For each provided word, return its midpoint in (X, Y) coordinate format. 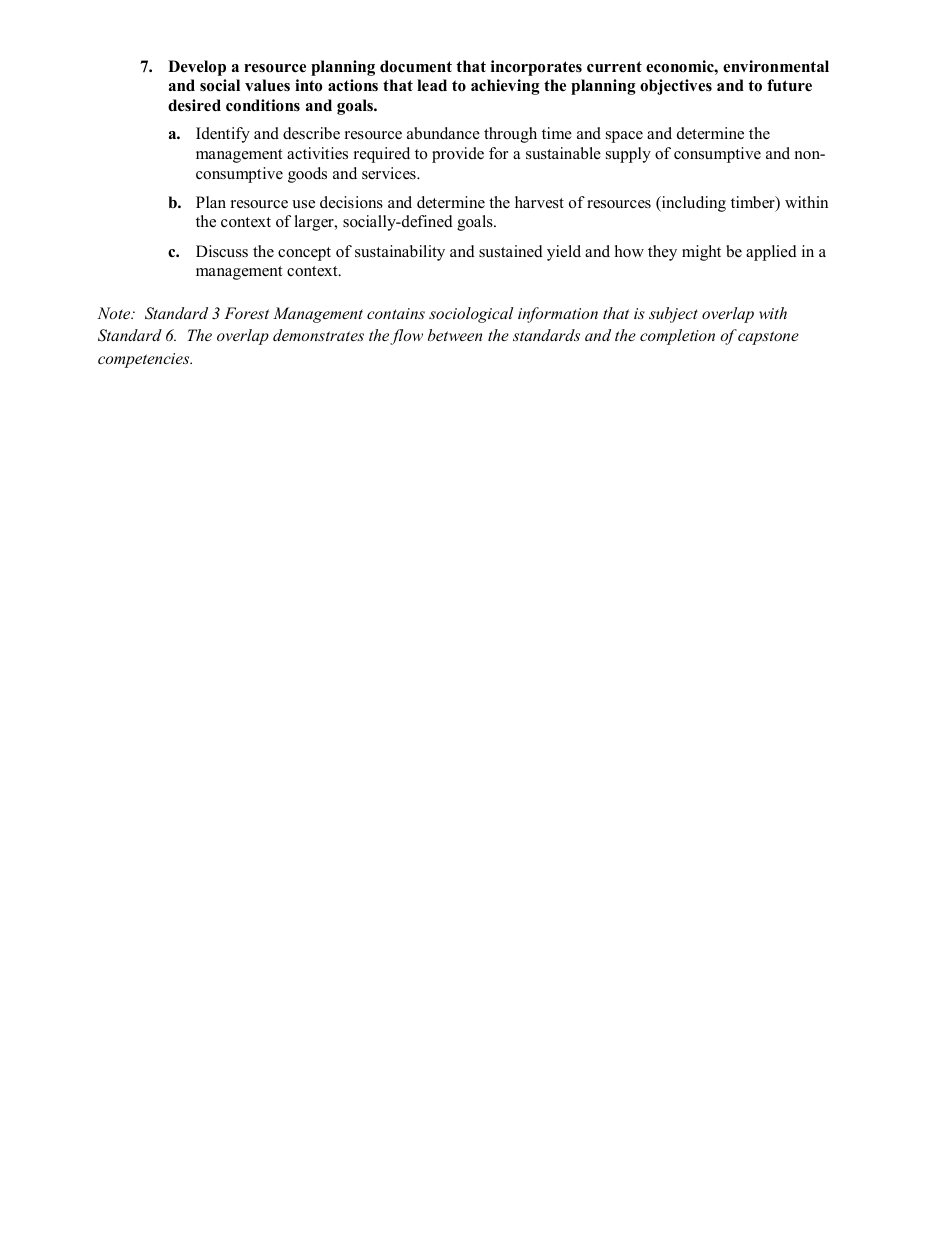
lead (432, 85)
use (303, 204)
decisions (351, 202)
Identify (223, 135)
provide (458, 155)
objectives (676, 87)
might (701, 253)
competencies (145, 360)
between (455, 335)
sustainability (400, 253)
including (692, 204)
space (624, 137)
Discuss (222, 251)
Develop (197, 68)
